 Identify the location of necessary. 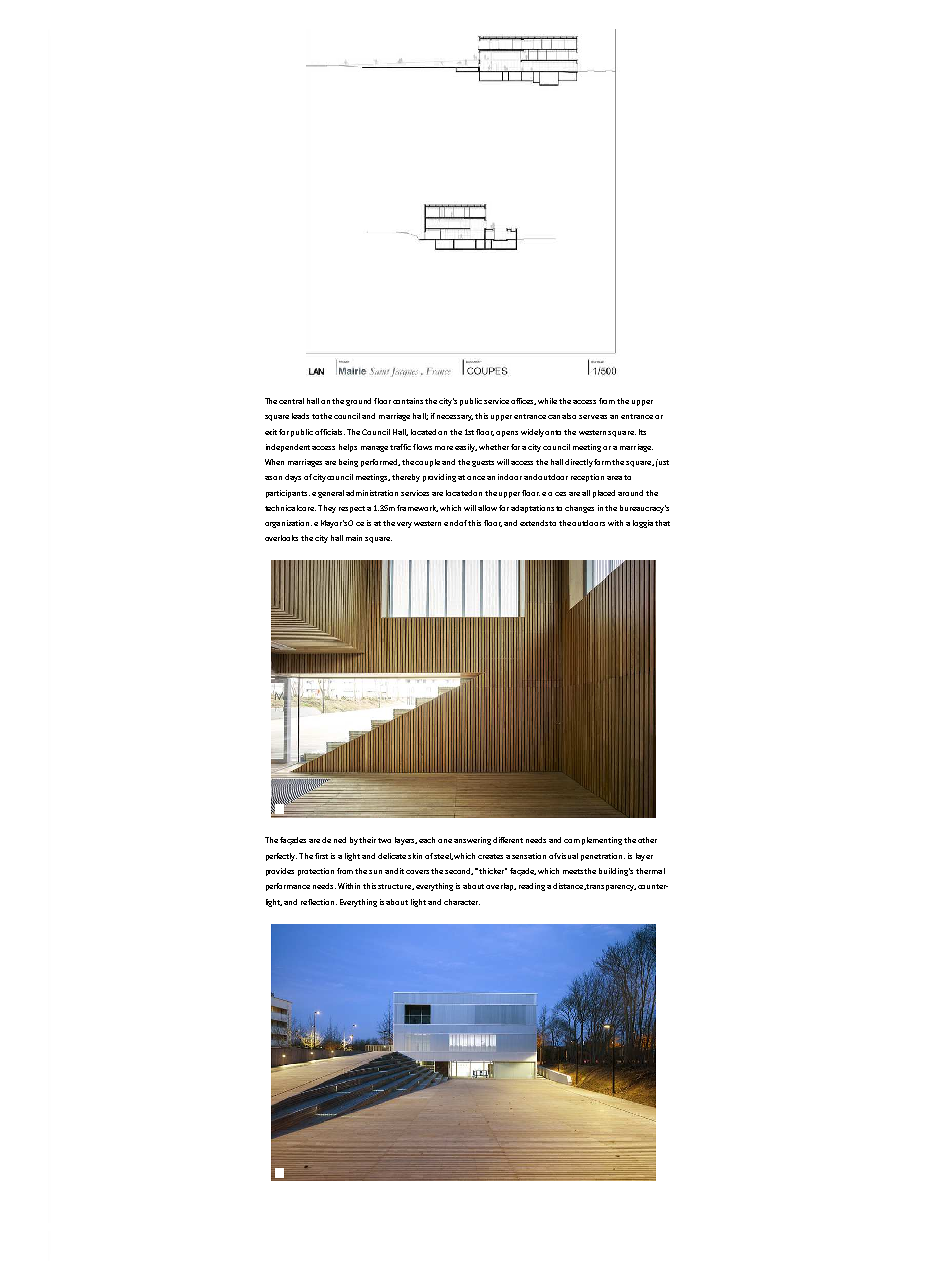
(455, 418).
